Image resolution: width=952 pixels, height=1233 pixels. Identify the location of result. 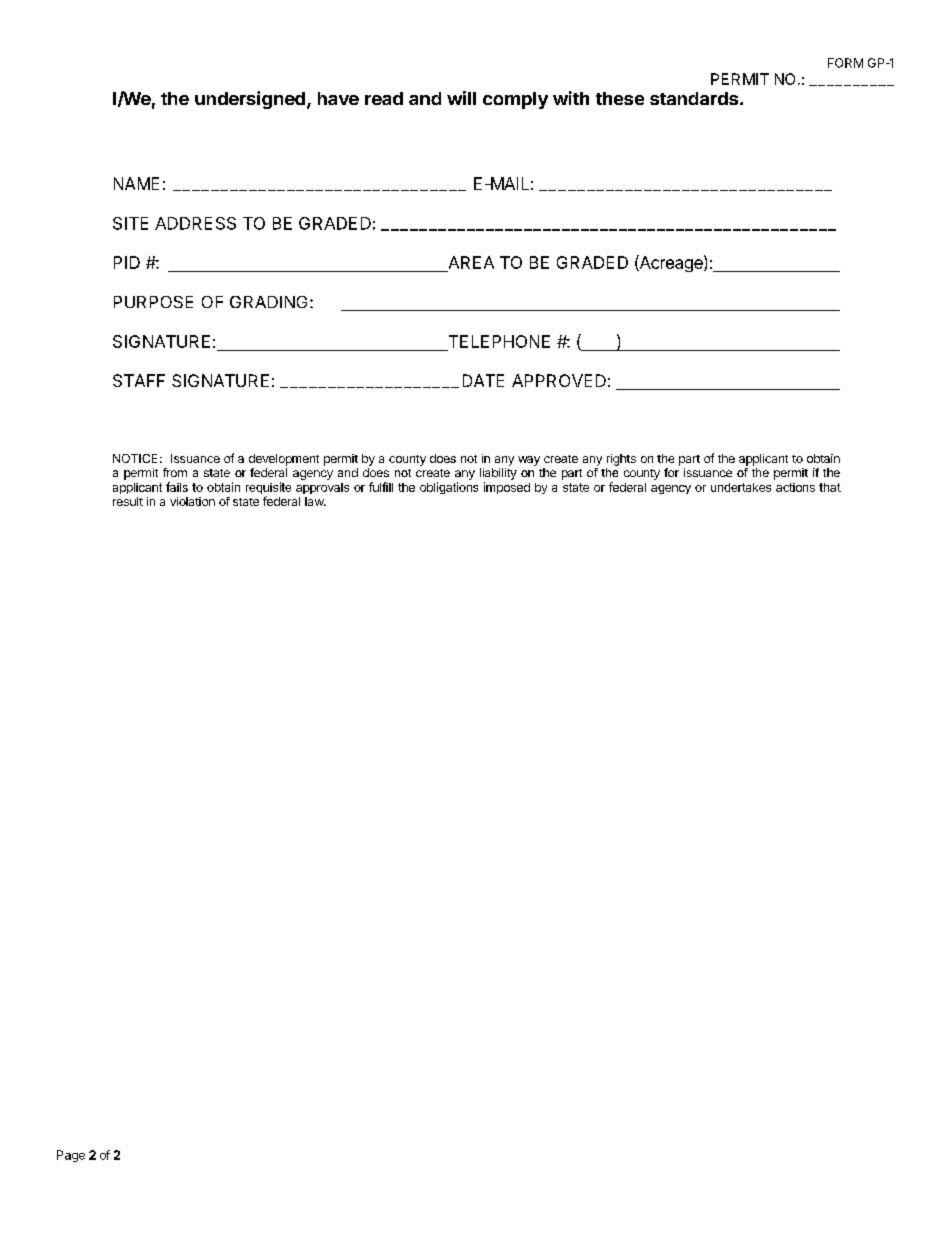
(128, 501).
